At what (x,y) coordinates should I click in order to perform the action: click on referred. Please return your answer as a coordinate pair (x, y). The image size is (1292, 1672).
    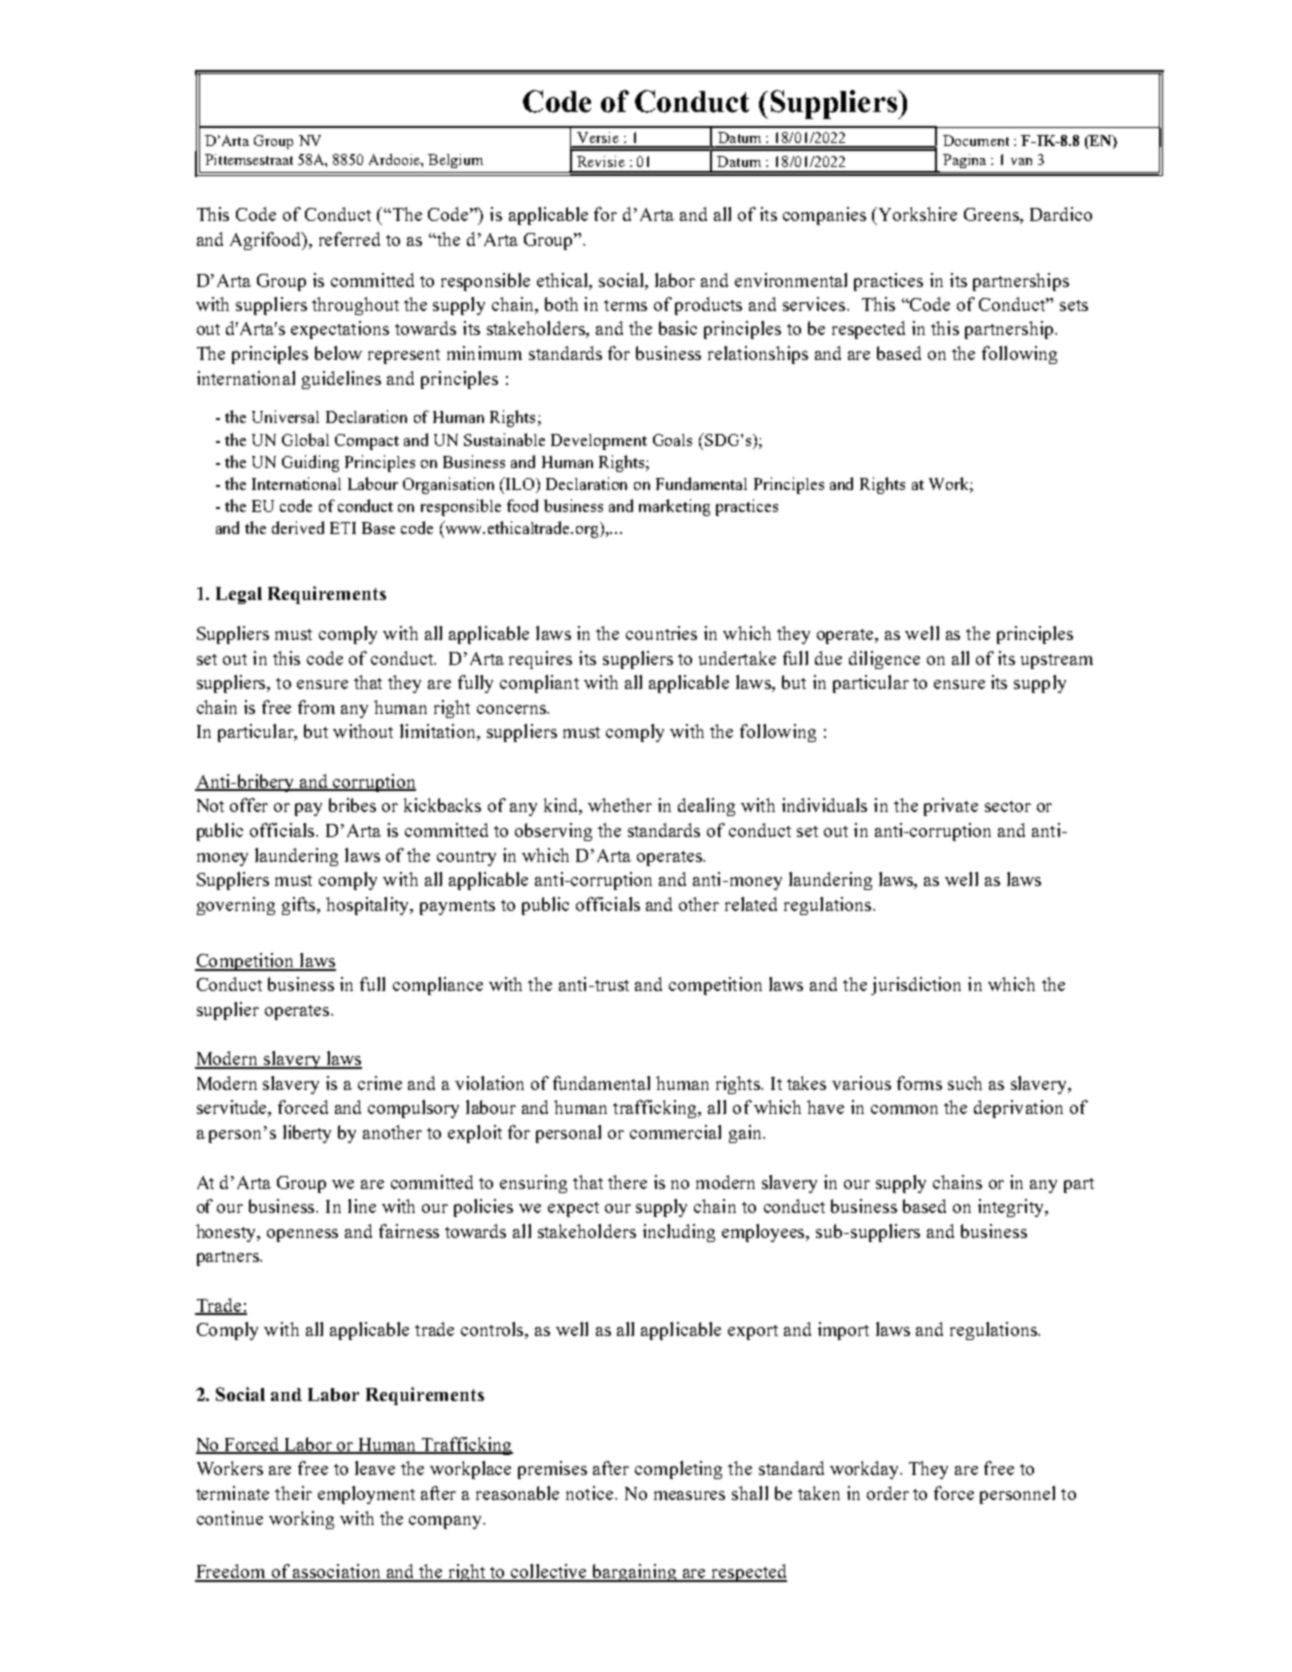
    Looking at the image, I should click on (349, 239).
